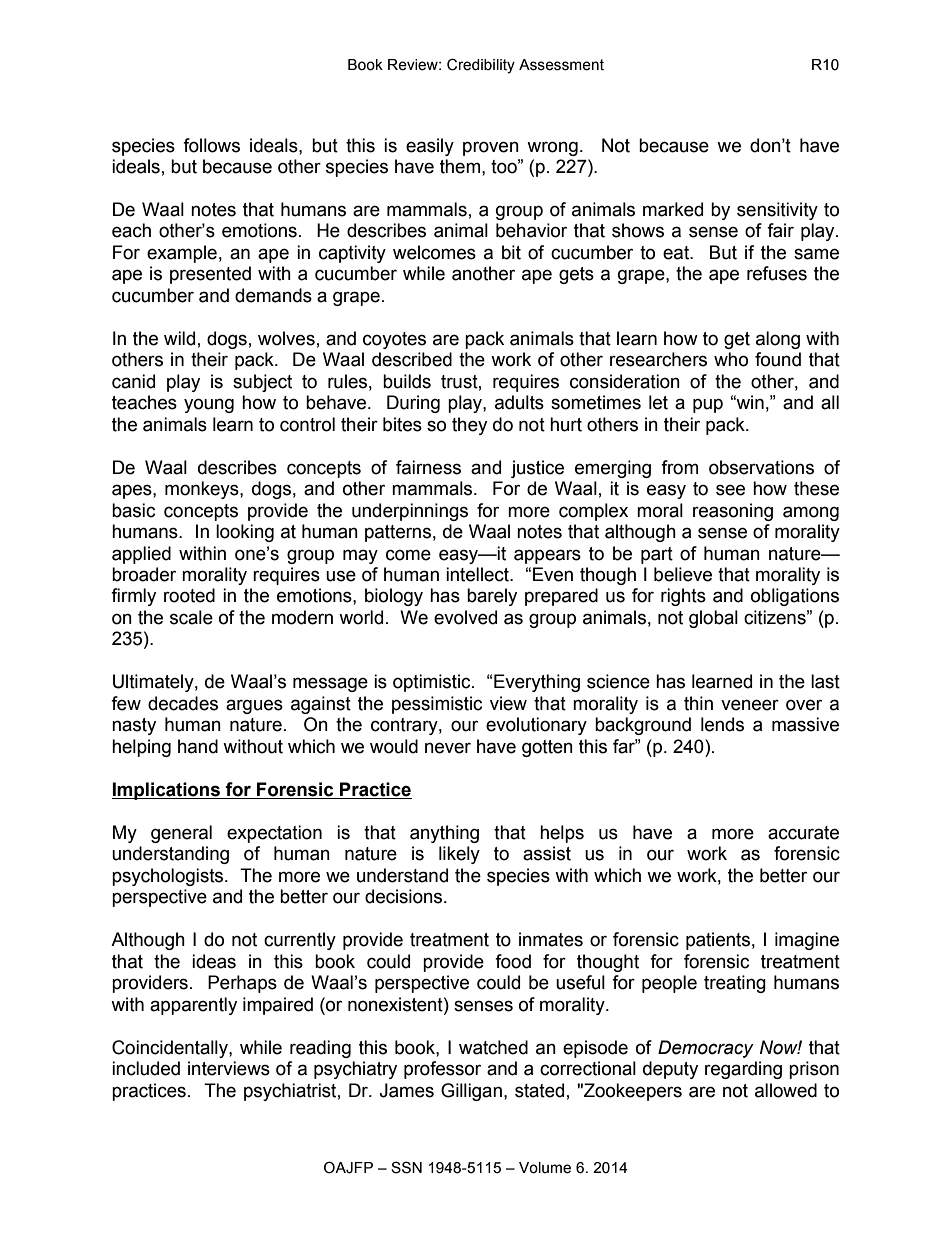 The height and width of the screenshot is (1233, 952). I want to click on Credibility, so click(481, 66).
